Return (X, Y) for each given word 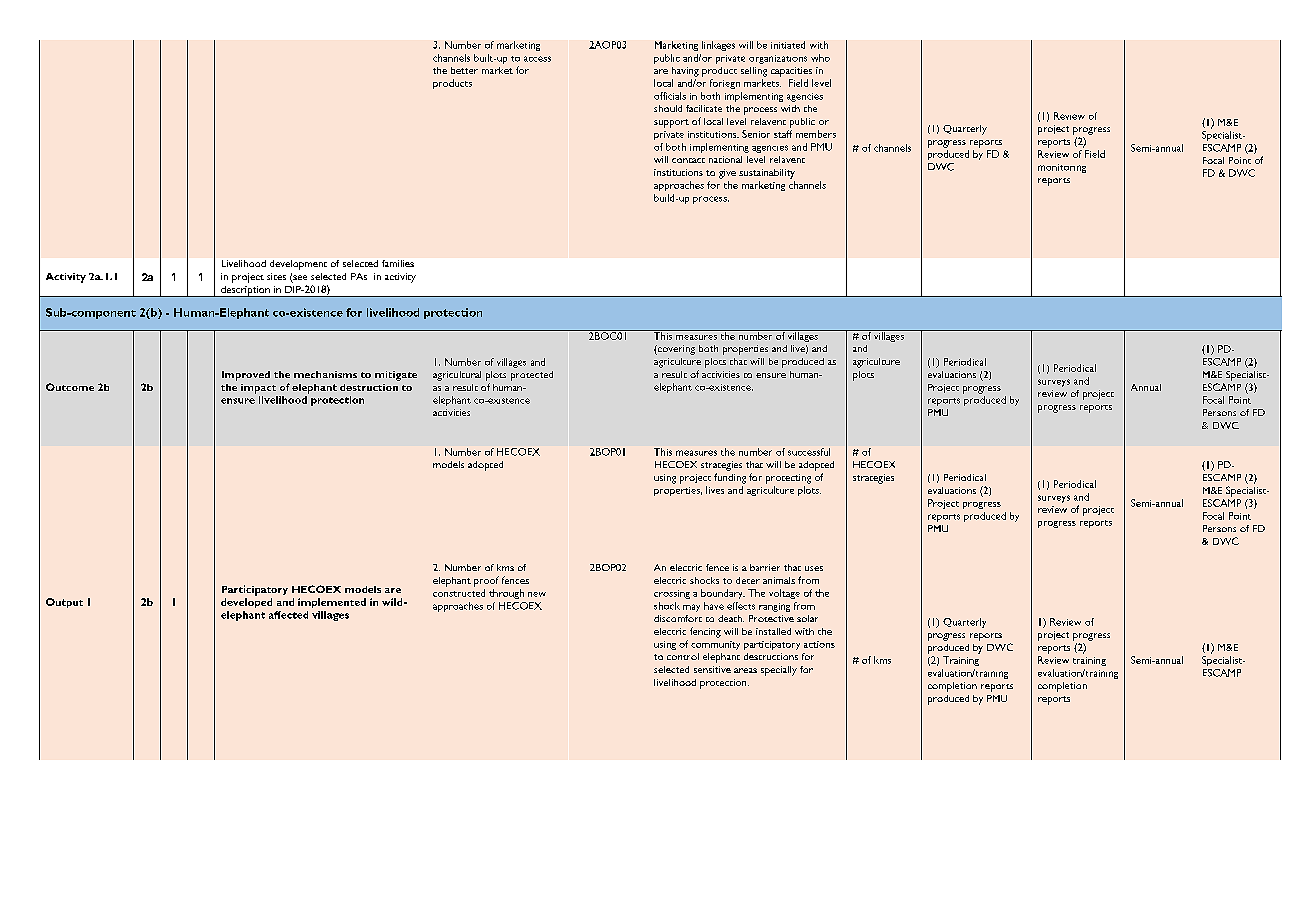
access (537, 59)
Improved (246, 376)
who (820, 58)
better (464, 70)
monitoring (1062, 168)
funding (730, 478)
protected (532, 376)
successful (809, 452)
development (298, 265)
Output (64, 603)
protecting (788, 479)
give (727, 174)
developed (246, 603)
